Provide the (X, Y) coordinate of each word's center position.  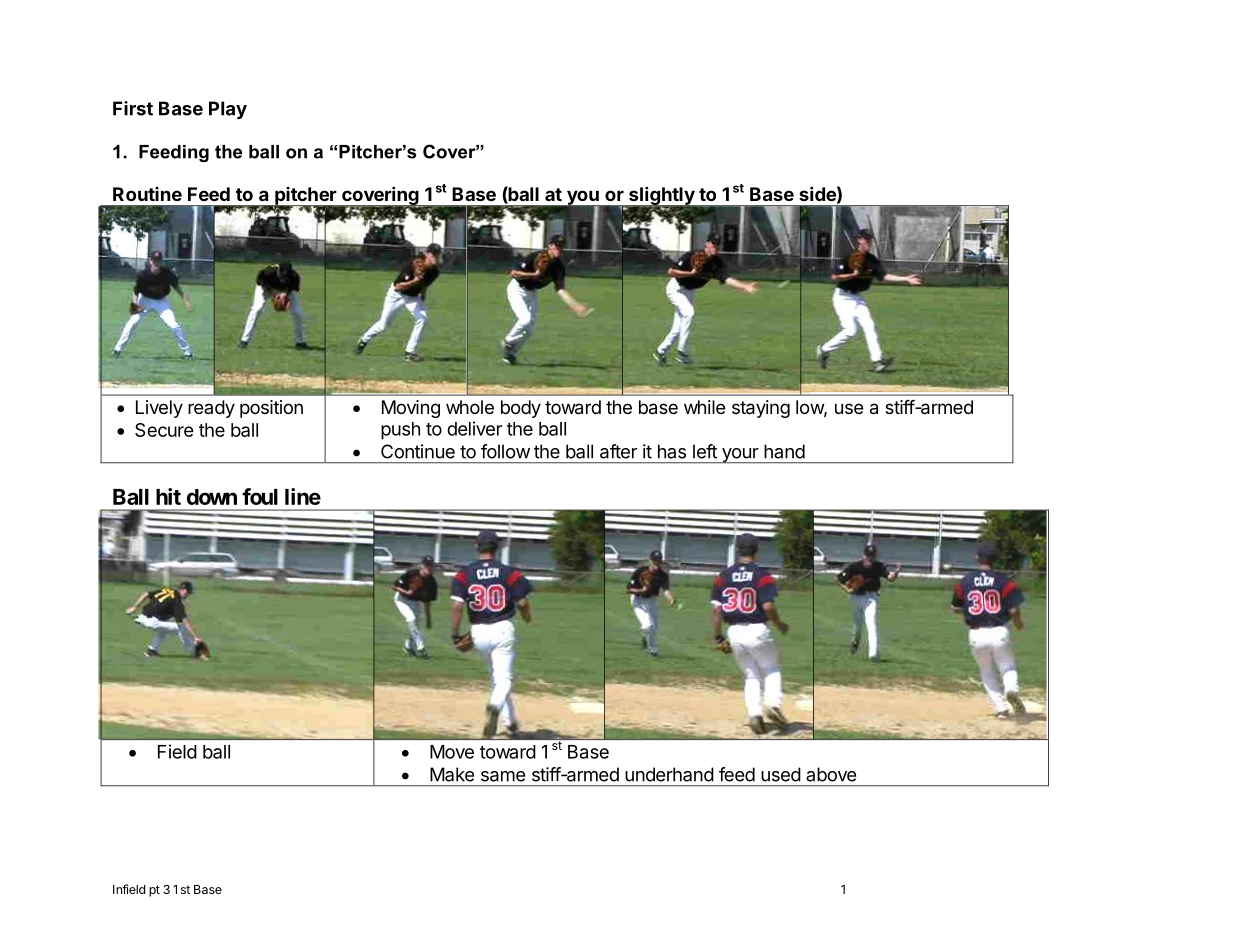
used (781, 774)
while (704, 407)
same (503, 776)
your (740, 456)
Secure (164, 430)
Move (452, 752)
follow (505, 451)
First (133, 108)
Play (228, 110)
